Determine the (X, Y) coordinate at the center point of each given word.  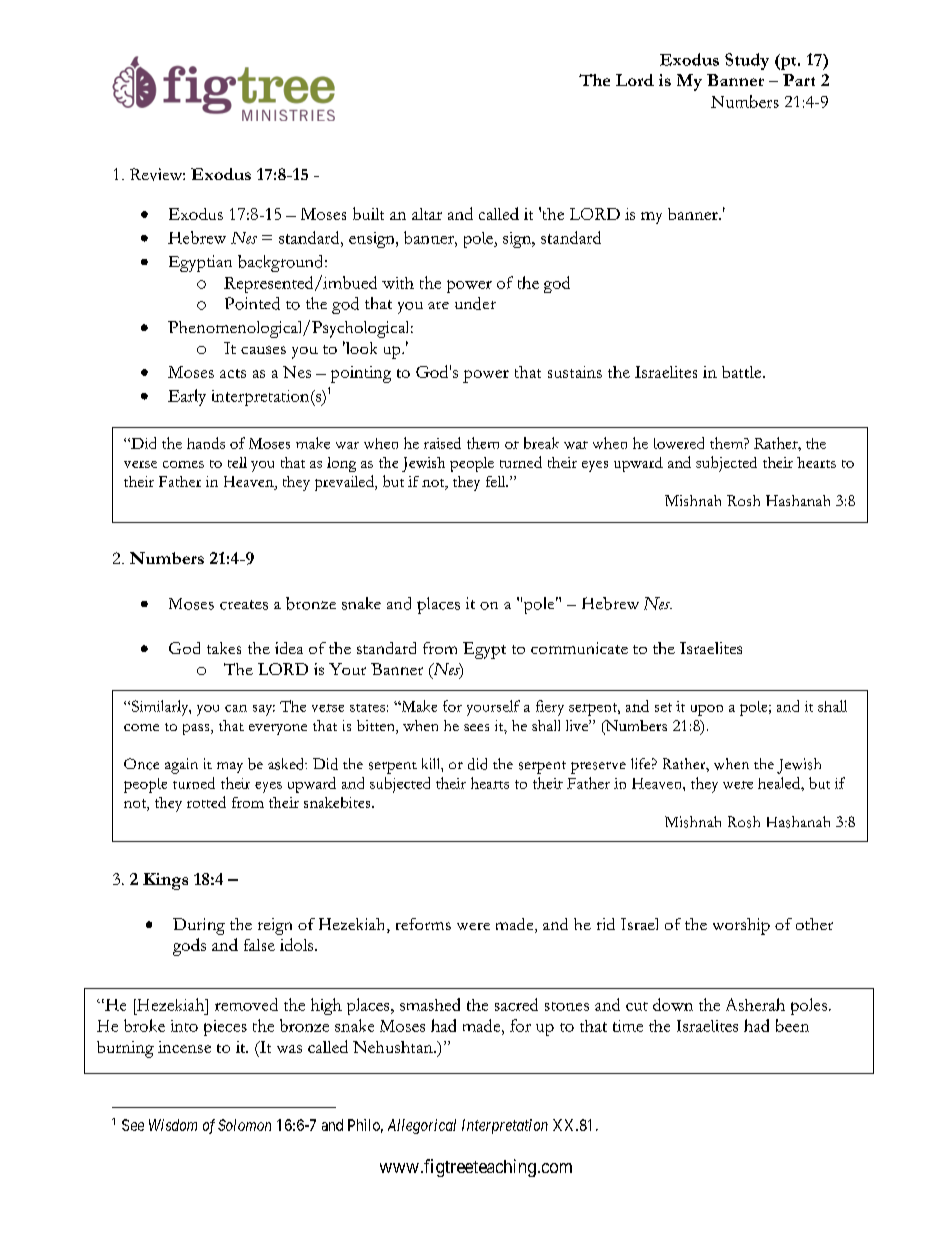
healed (780, 783)
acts (233, 373)
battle (743, 372)
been (792, 1025)
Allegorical (422, 1126)
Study (747, 61)
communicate (579, 648)
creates (244, 605)
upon (707, 710)
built (368, 213)
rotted (206, 802)
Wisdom (173, 1125)
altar (427, 214)
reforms (423, 924)
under (475, 303)
